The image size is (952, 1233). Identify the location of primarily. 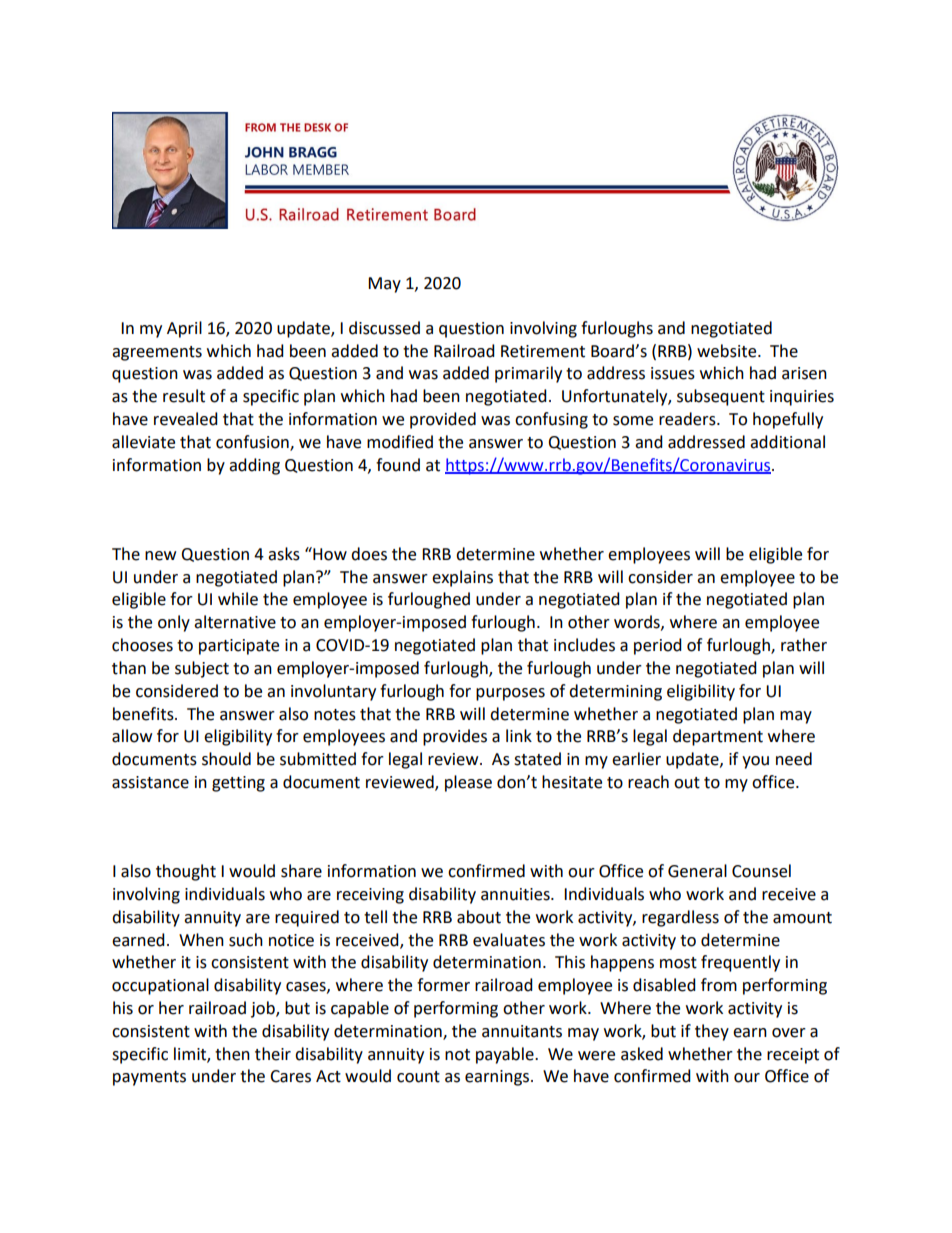
(528, 374).
